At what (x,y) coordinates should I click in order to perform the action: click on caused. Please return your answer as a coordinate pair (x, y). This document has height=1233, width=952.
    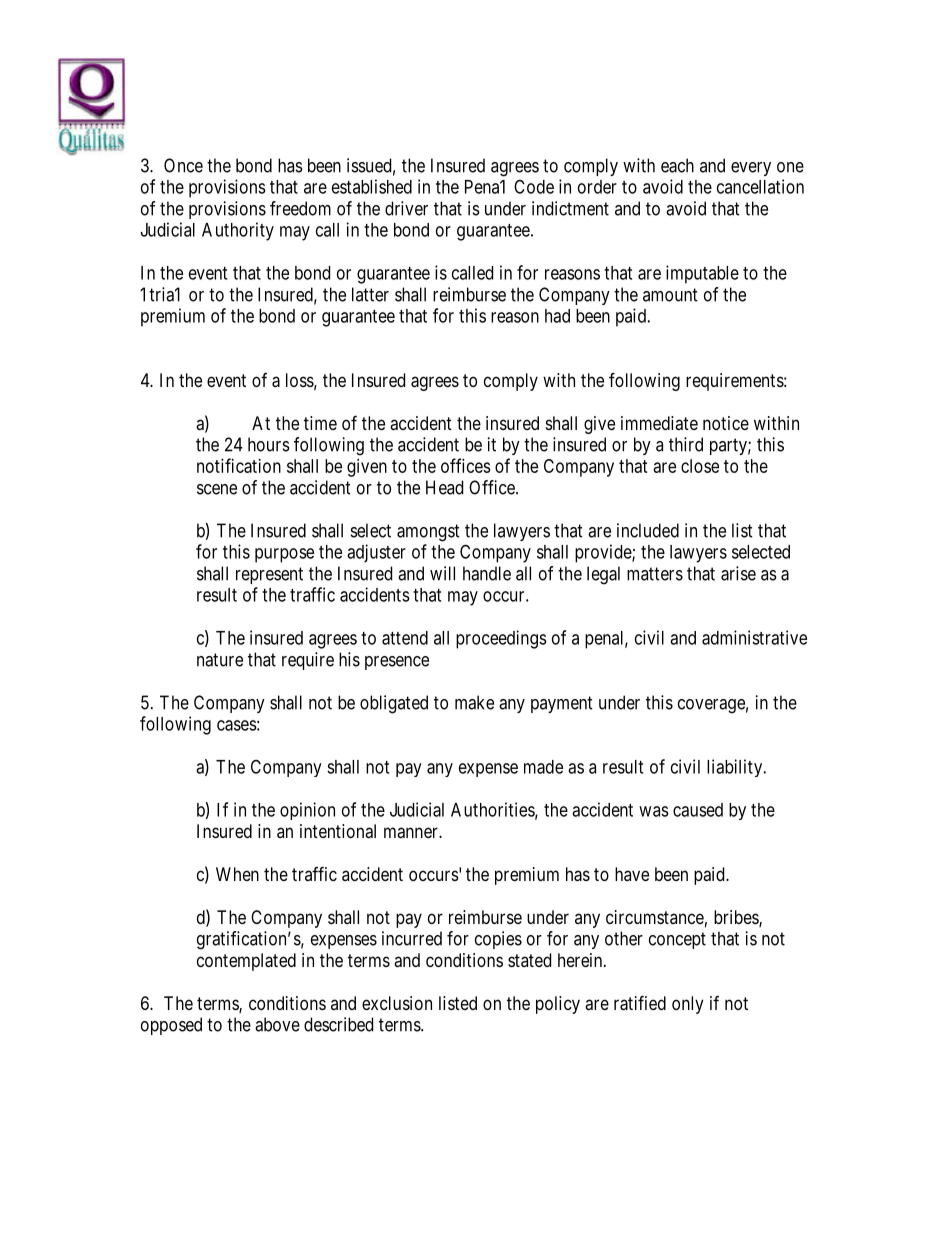
    Looking at the image, I should click on (698, 810).
